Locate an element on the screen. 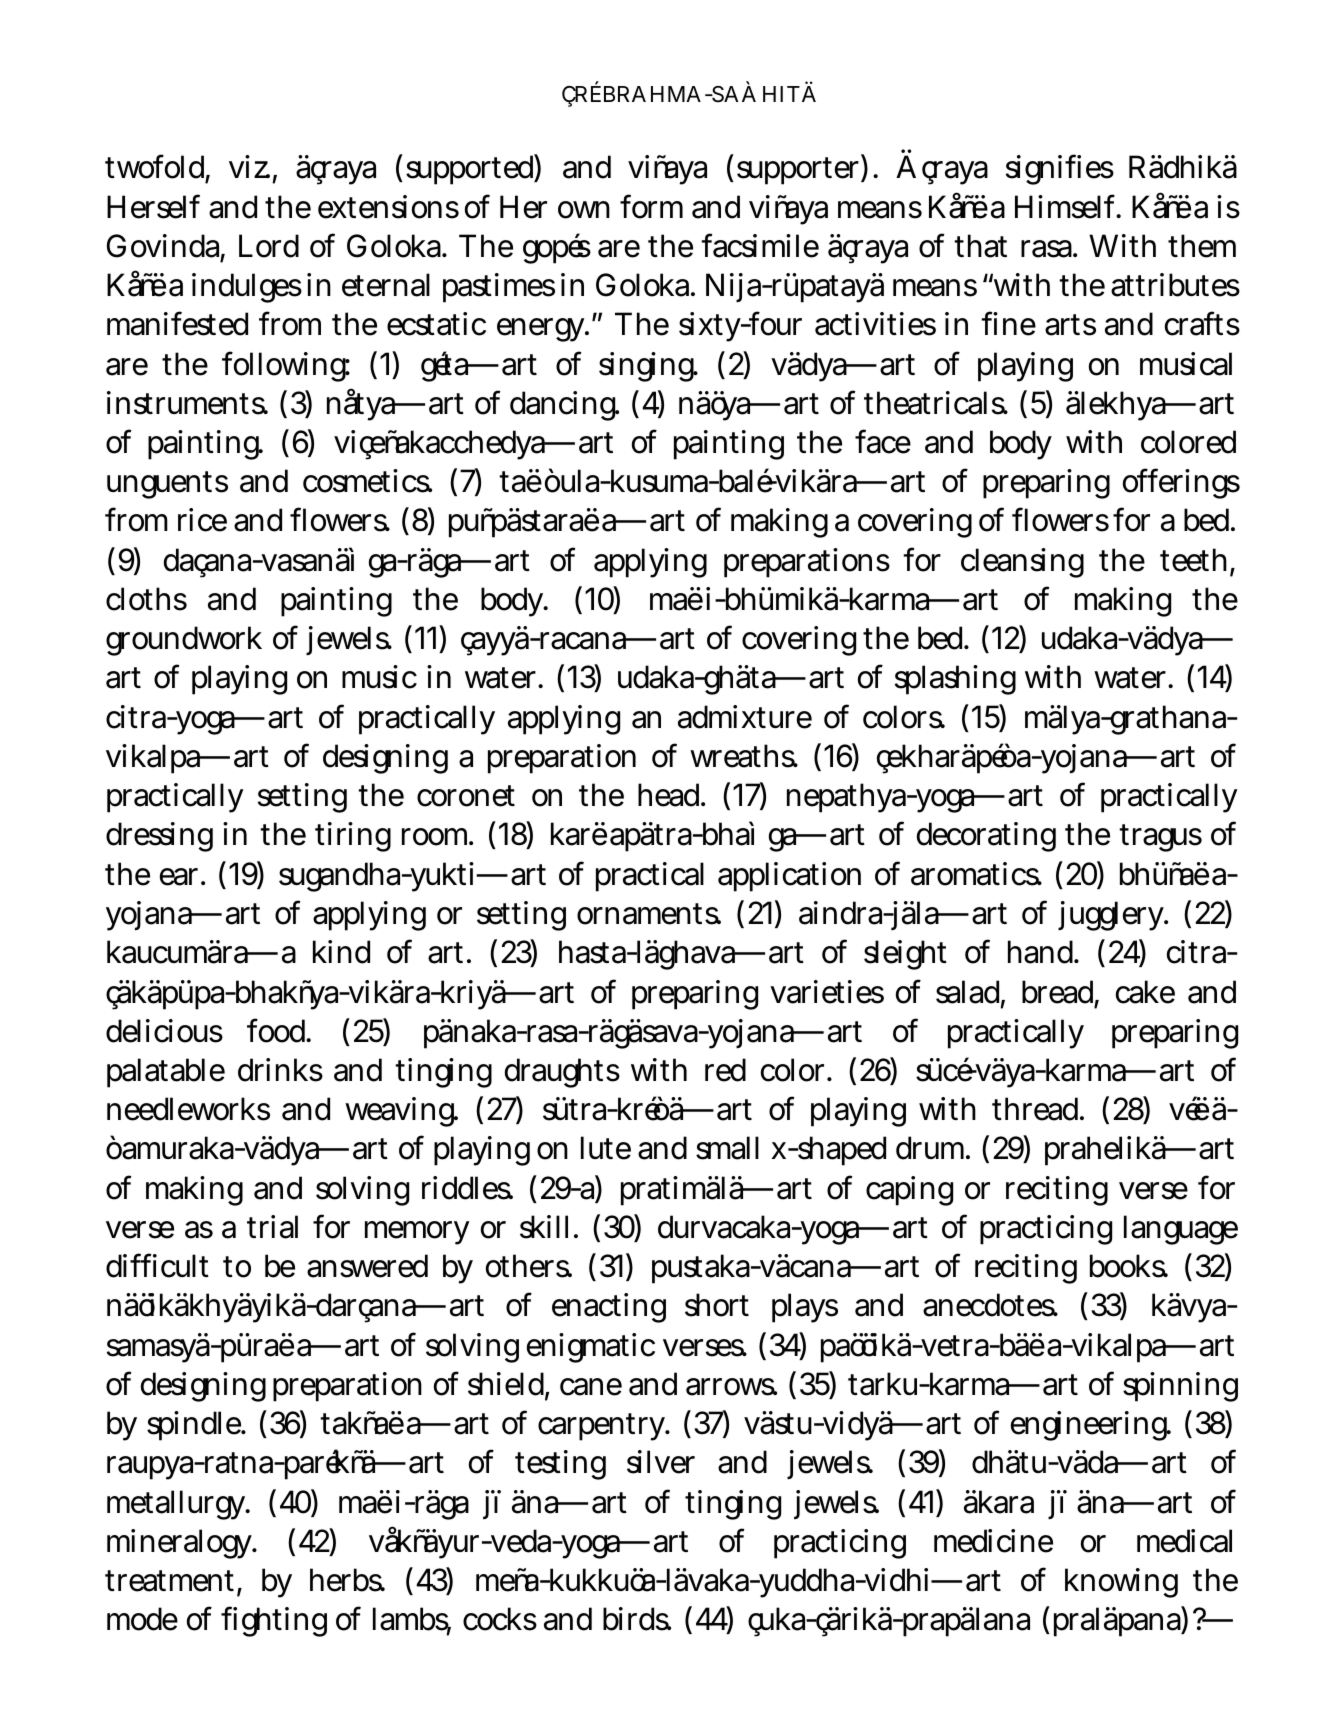  kind is located at coordinates (341, 952).
